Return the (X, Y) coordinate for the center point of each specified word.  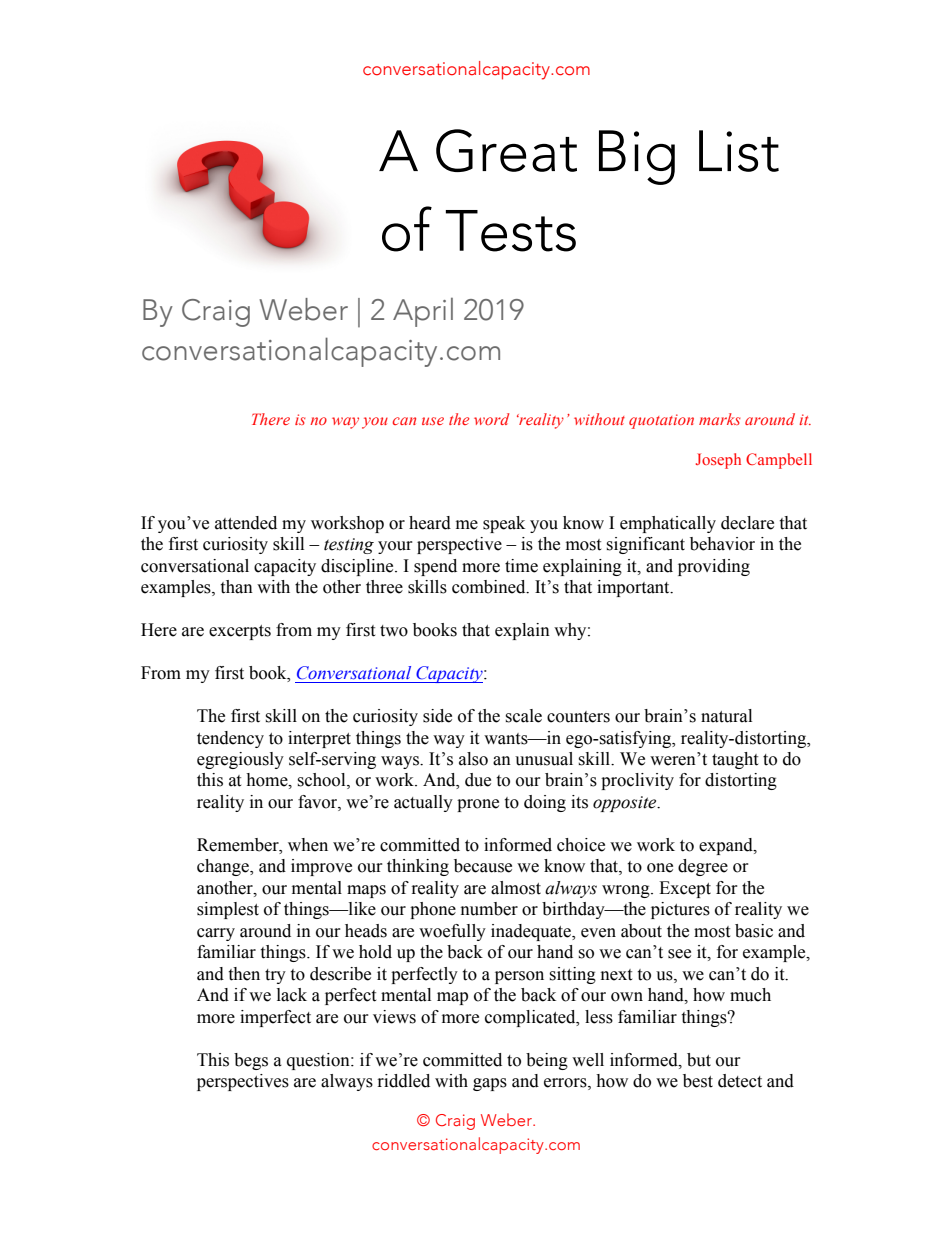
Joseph (718, 461)
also (473, 759)
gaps (490, 1084)
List (739, 151)
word (491, 419)
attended (246, 523)
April (423, 312)
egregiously (240, 760)
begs (251, 1061)
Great (506, 150)
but (699, 1060)
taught (735, 760)
